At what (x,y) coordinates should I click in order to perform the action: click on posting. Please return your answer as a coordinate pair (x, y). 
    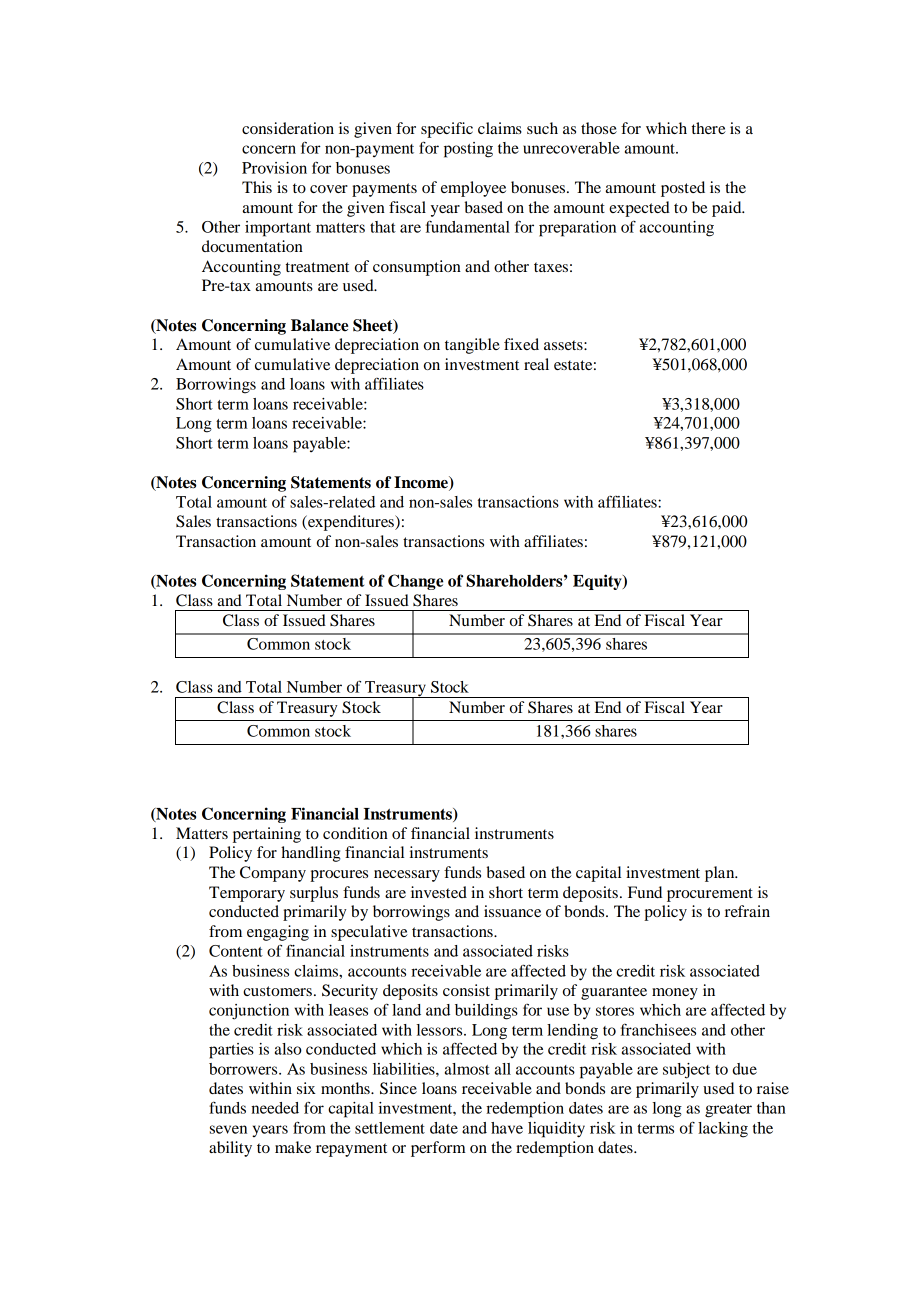
    Looking at the image, I should click on (468, 150).
